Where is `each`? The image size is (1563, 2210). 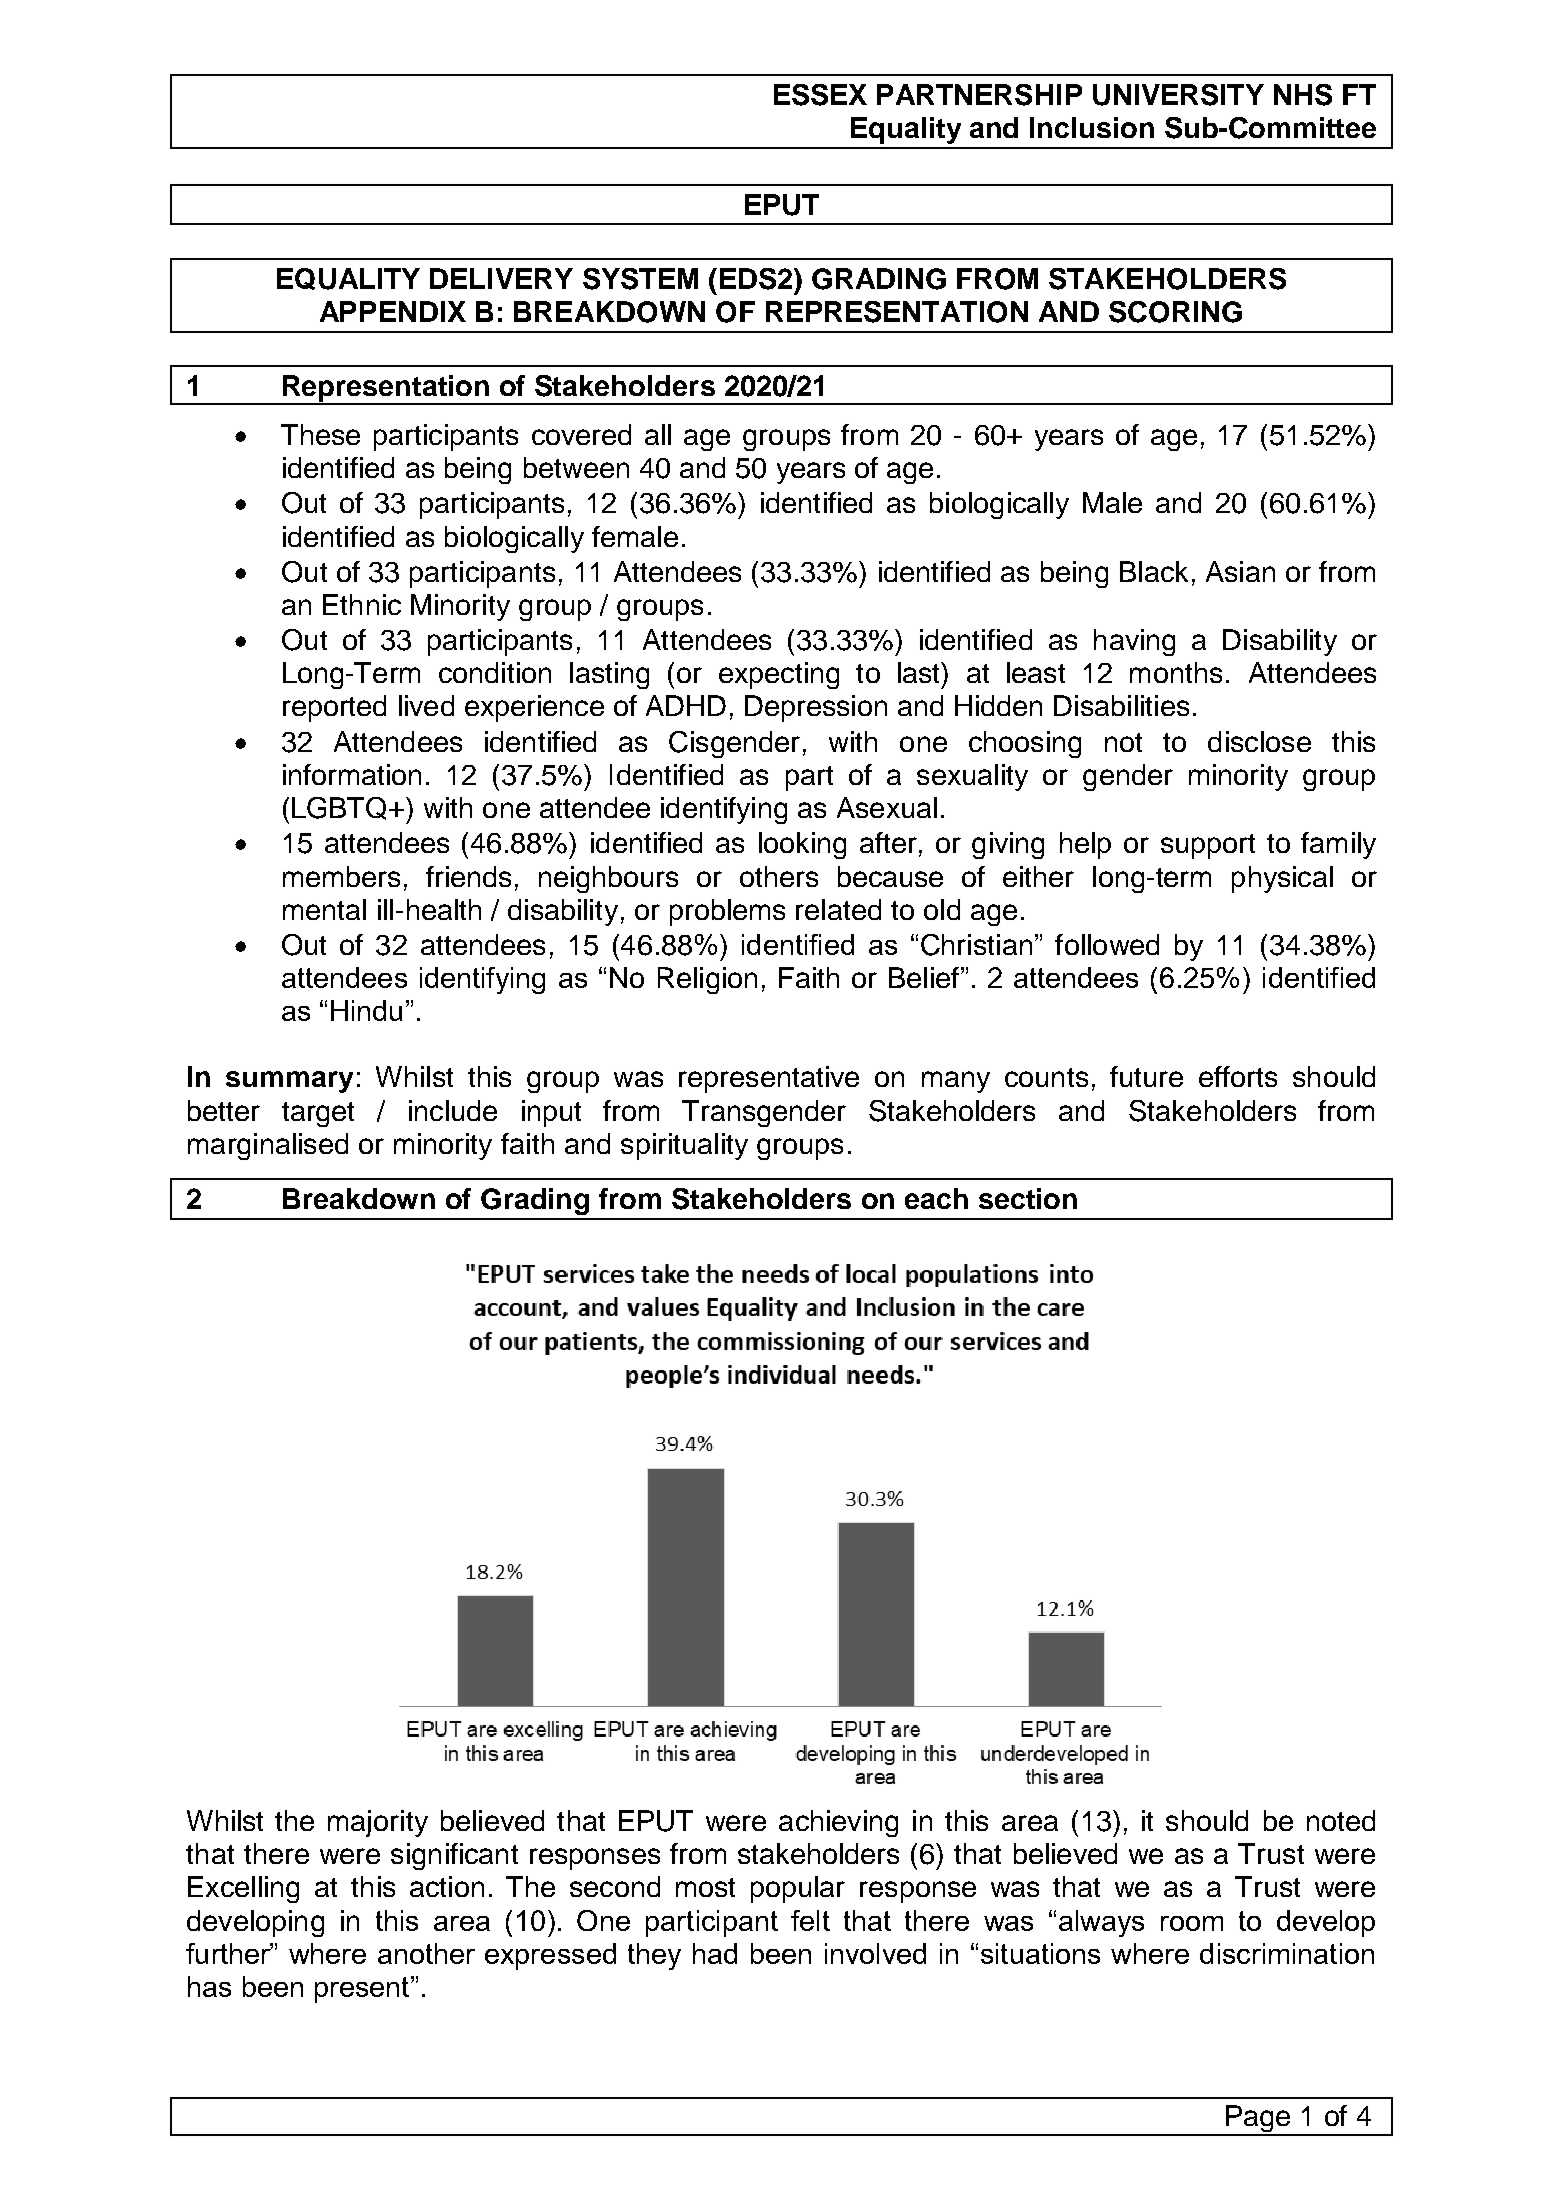 each is located at coordinates (936, 1198).
